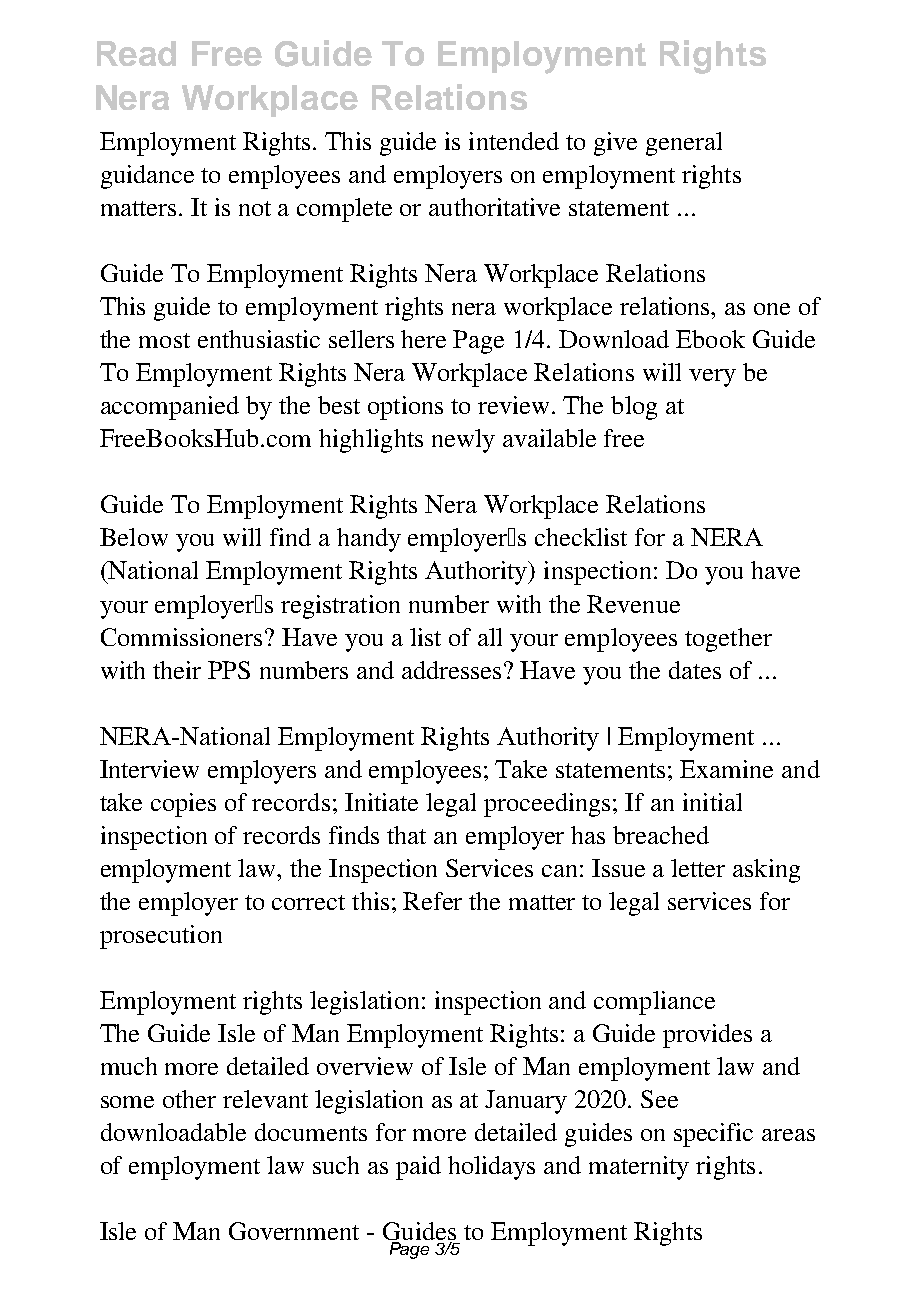 This image has height=1311, width=924. Describe the element at coordinates (712, 378) in the image. I see `very` at that location.
